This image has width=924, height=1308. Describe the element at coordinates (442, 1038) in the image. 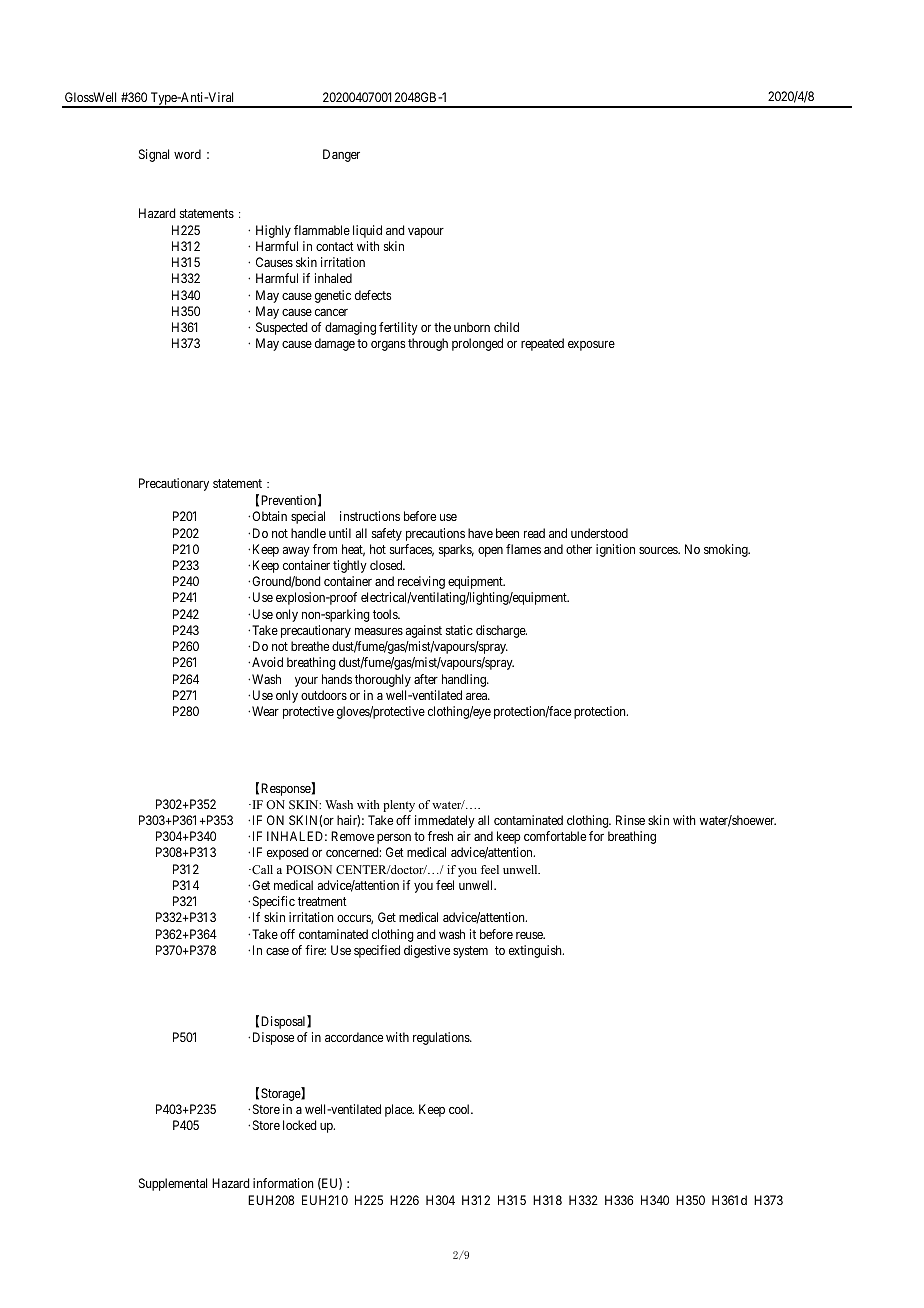

I see `regulations` at that location.
